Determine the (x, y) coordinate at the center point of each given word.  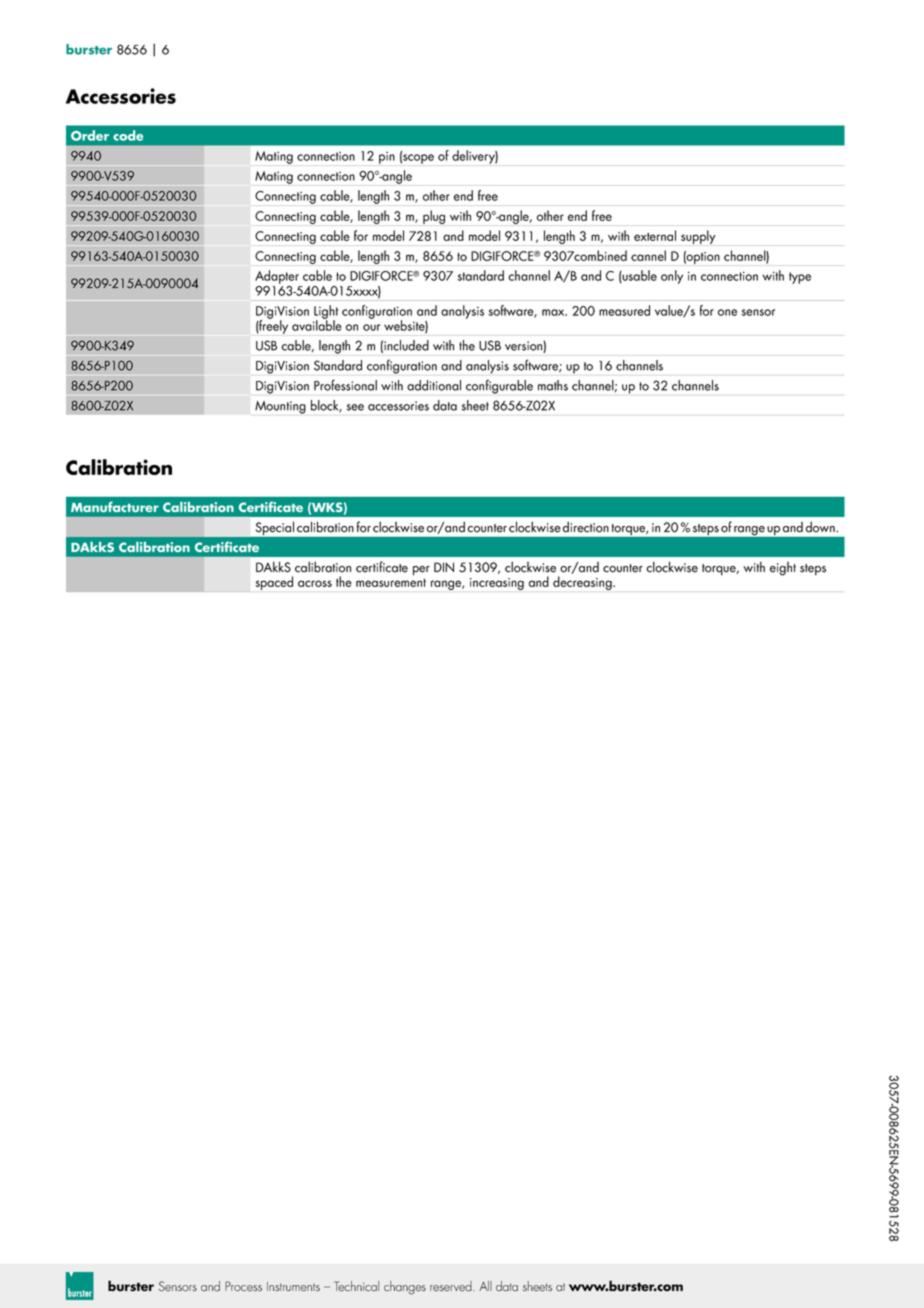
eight (783, 569)
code (128, 135)
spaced (274, 583)
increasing (497, 584)
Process (243, 1286)
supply (698, 237)
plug (434, 217)
